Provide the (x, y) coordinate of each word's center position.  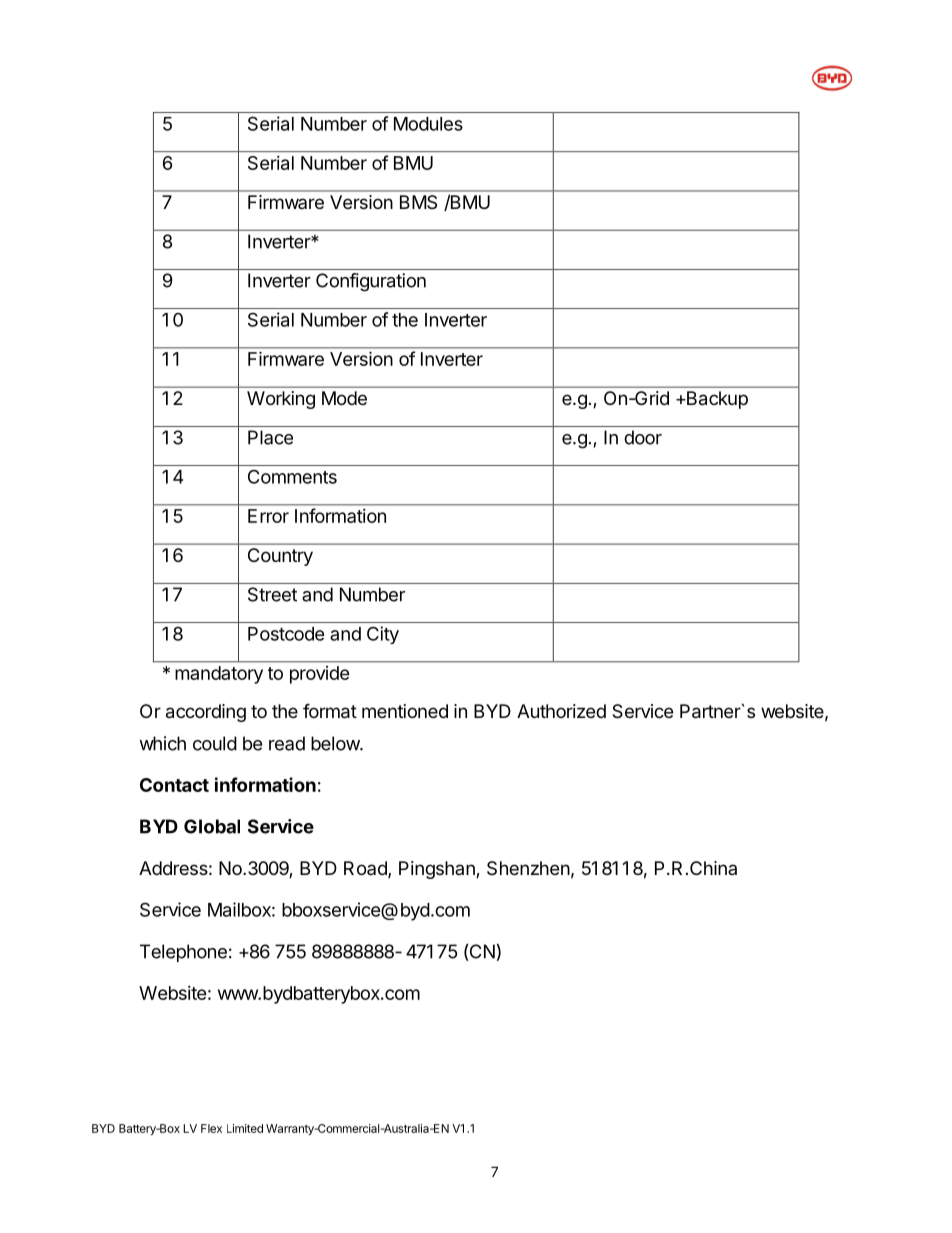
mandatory (219, 675)
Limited (245, 1128)
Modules (428, 124)
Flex (211, 1128)
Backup (716, 400)
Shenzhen (528, 868)
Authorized (561, 711)
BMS (418, 202)
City (383, 635)
